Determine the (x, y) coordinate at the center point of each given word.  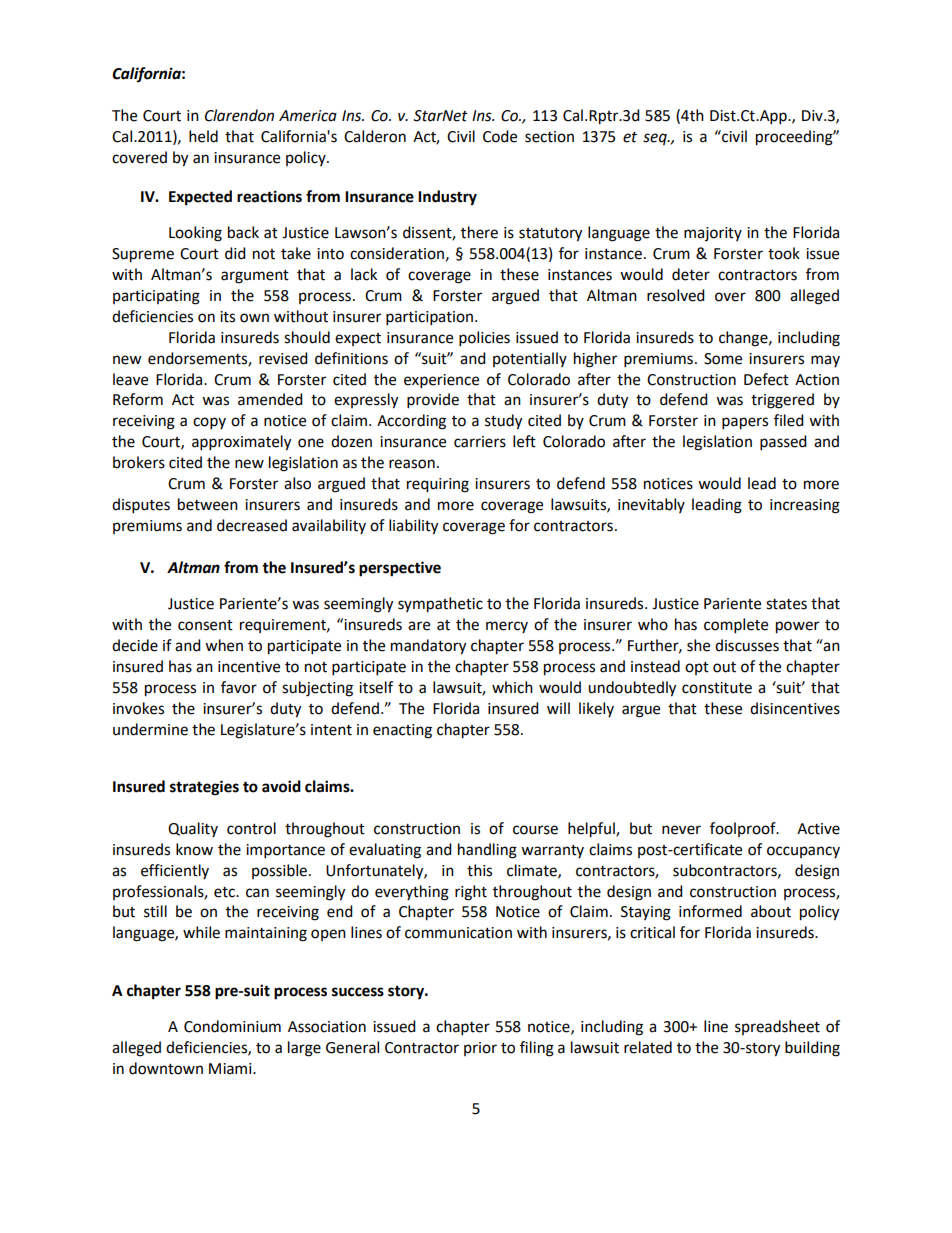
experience (441, 381)
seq (656, 139)
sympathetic (440, 605)
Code (500, 136)
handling (487, 851)
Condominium (232, 1026)
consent (205, 625)
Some (723, 359)
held (203, 136)
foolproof (744, 829)
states (786, 604)
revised (283, 358)
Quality (193, 829)
